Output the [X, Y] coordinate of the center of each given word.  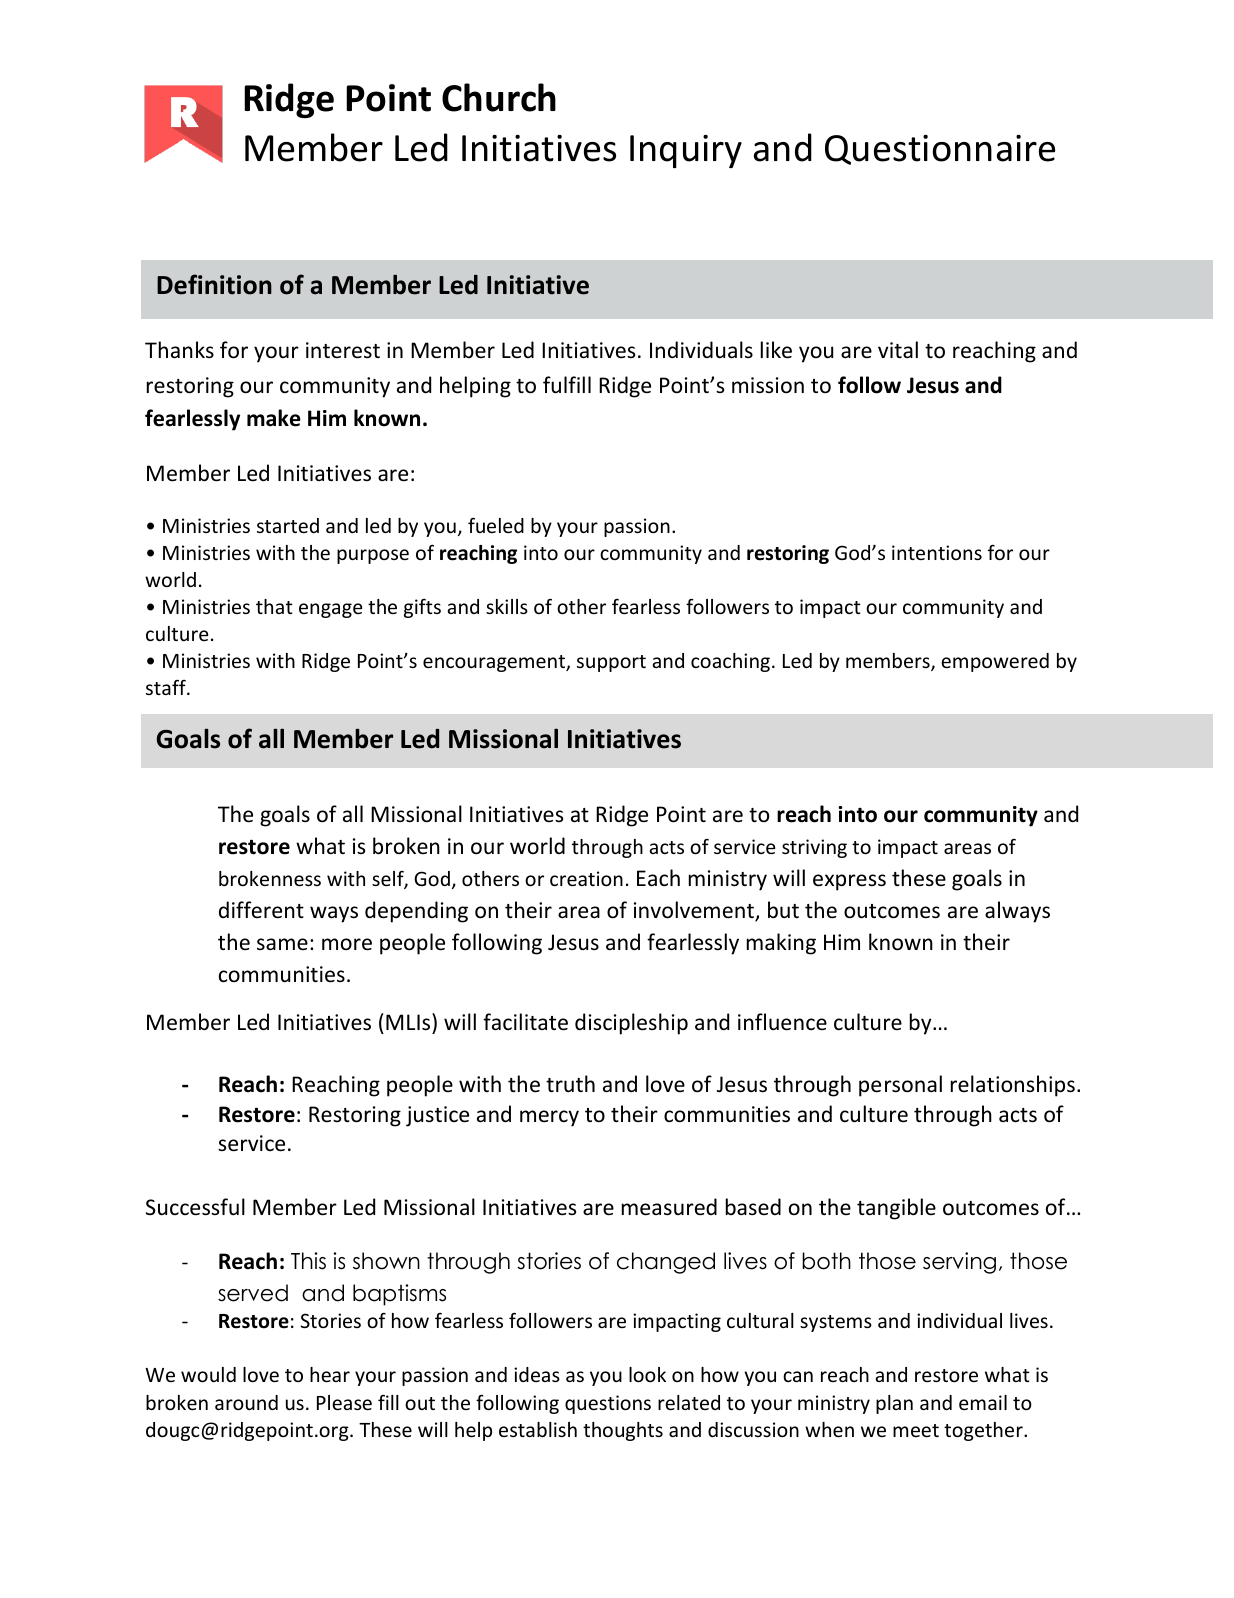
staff [167, 687]
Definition [214, 284]
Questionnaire [940, 150]
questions [608, 1404]
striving [814, 848]
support [611, 663]
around [246, 1402]
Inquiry [686, 151]
